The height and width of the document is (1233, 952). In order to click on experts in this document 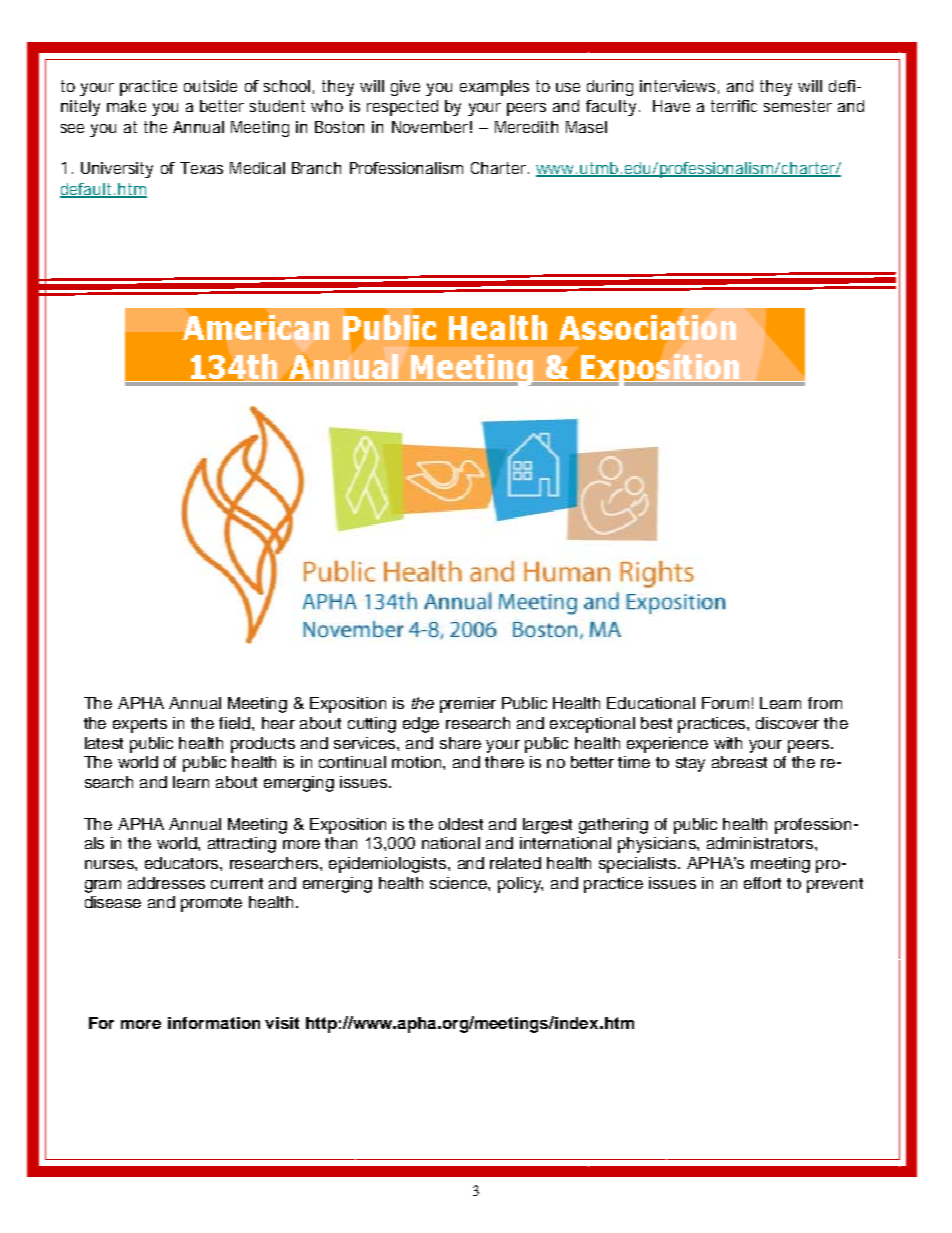, I will do `click(140, 725)`.
